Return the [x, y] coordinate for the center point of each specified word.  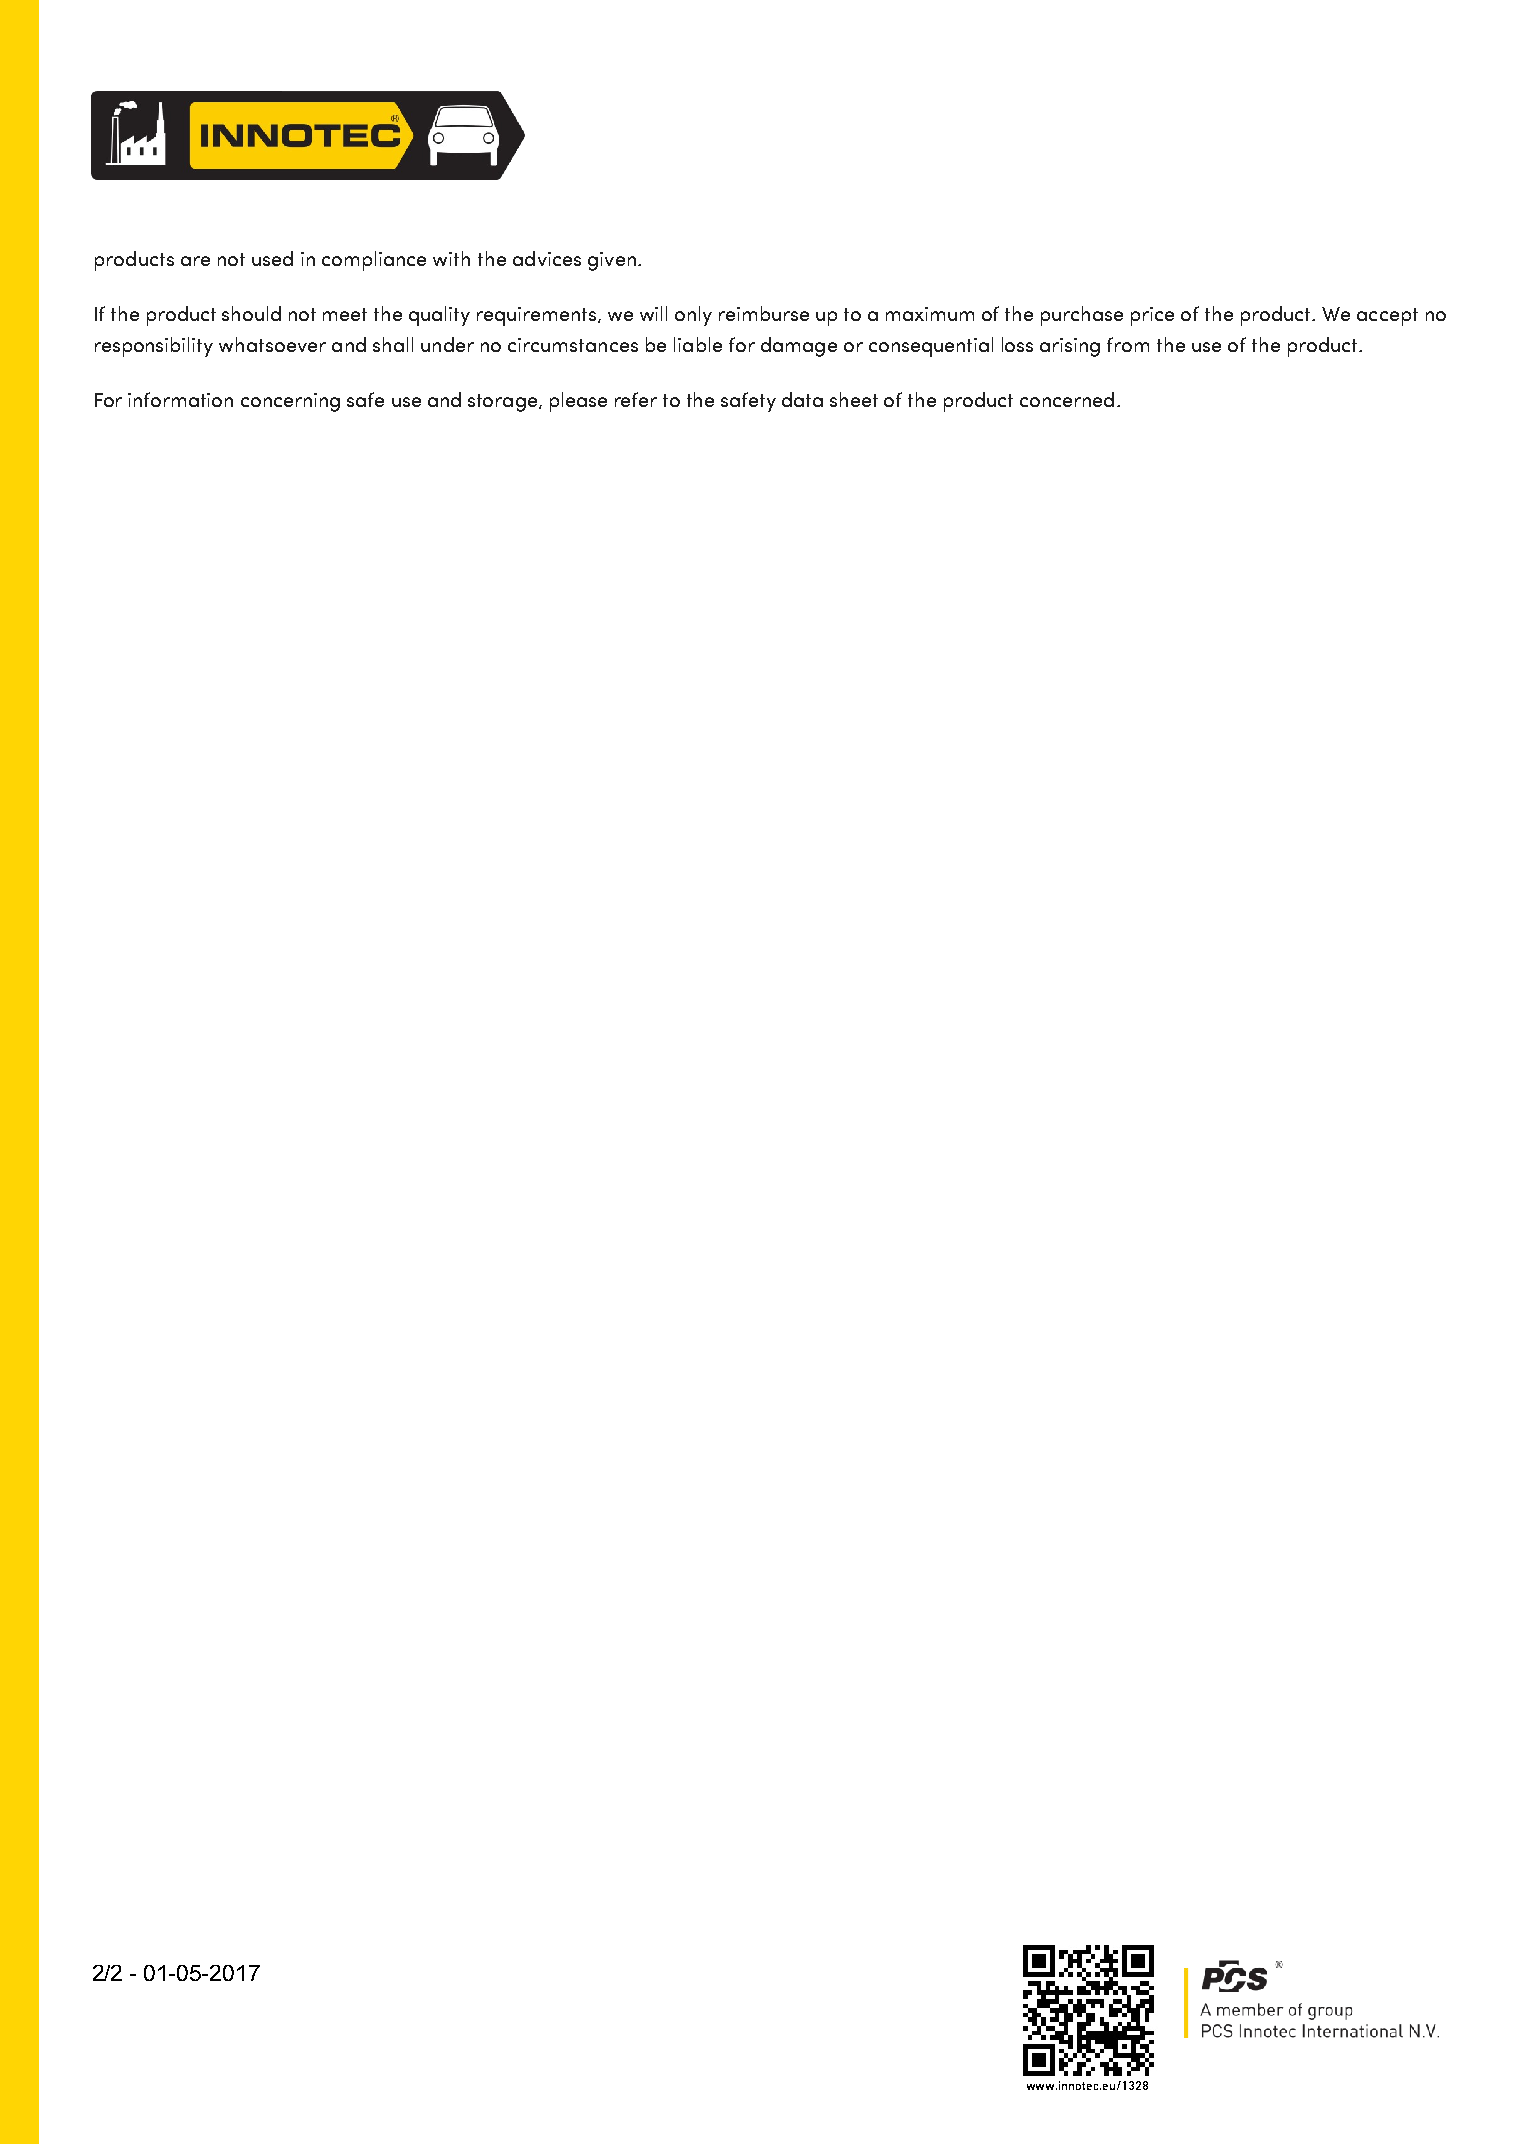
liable [698, 344]
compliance [374, 261]
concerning [290, 402]
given [612, 261]
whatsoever [272, 344]
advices [547, 258]
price [1152, 316]
